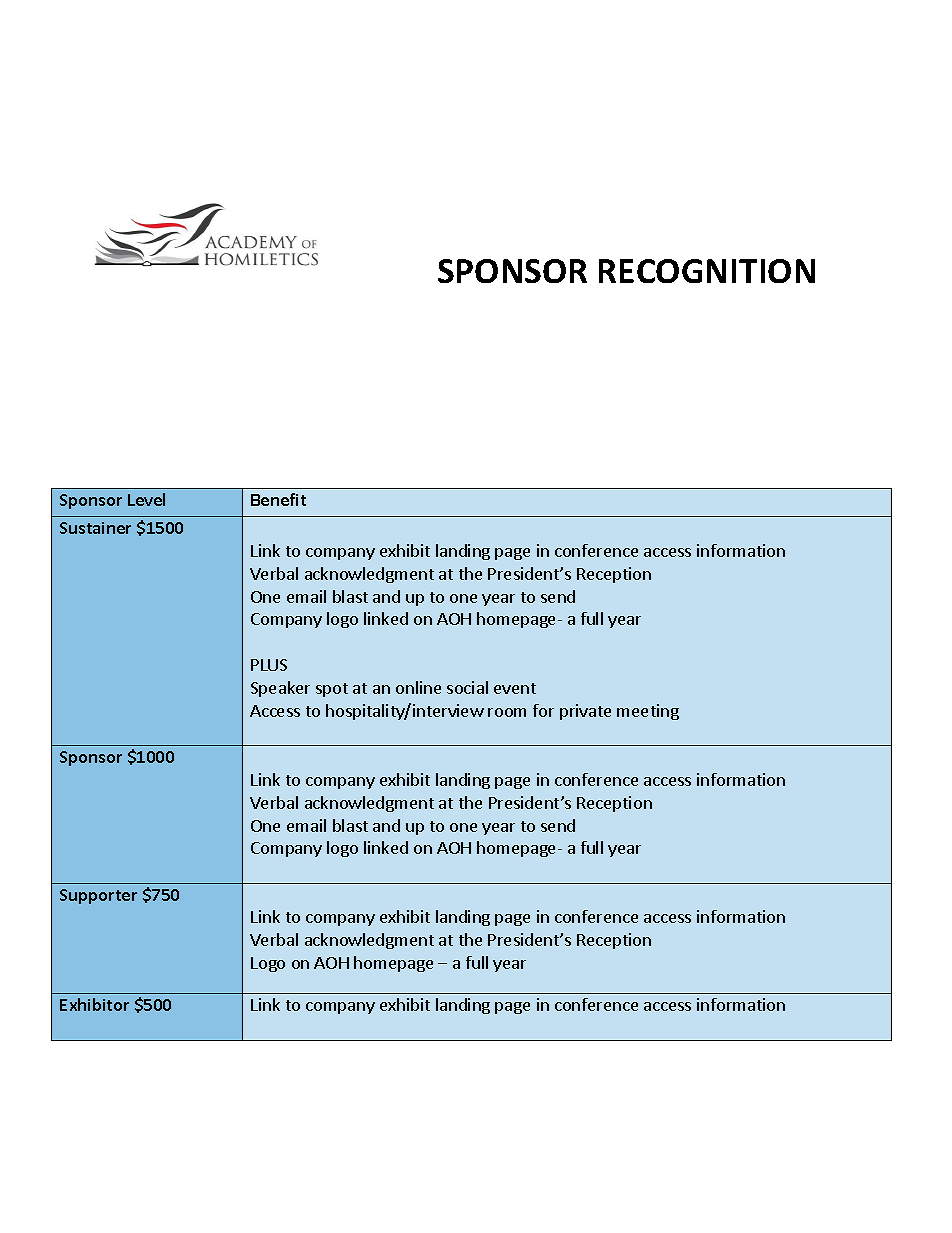  Describe the element at coordinates (648, 712) in the image. I see `meeting` at that location.
